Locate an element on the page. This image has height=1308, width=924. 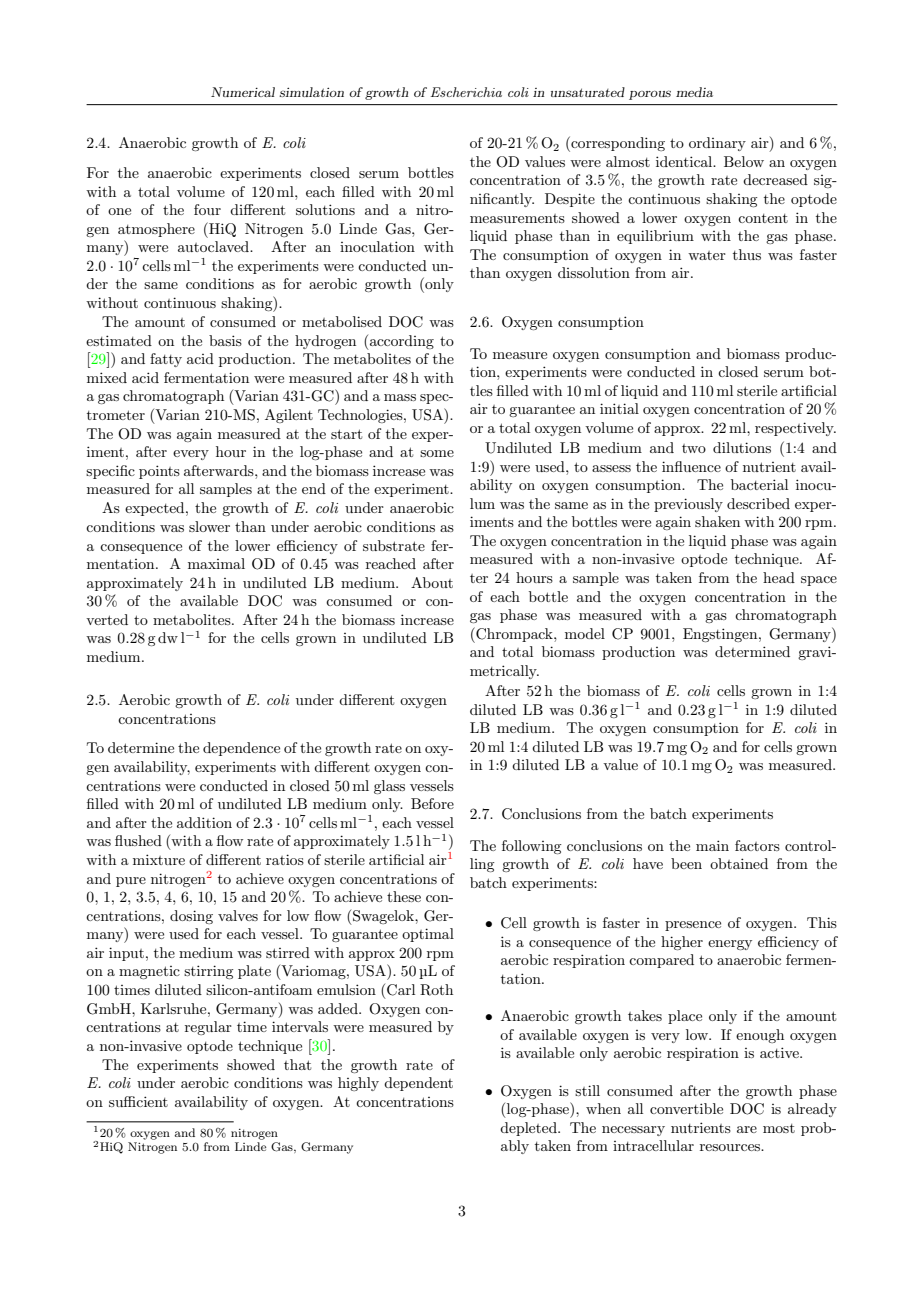
Escherichia is located at coordinates (466, 92).
